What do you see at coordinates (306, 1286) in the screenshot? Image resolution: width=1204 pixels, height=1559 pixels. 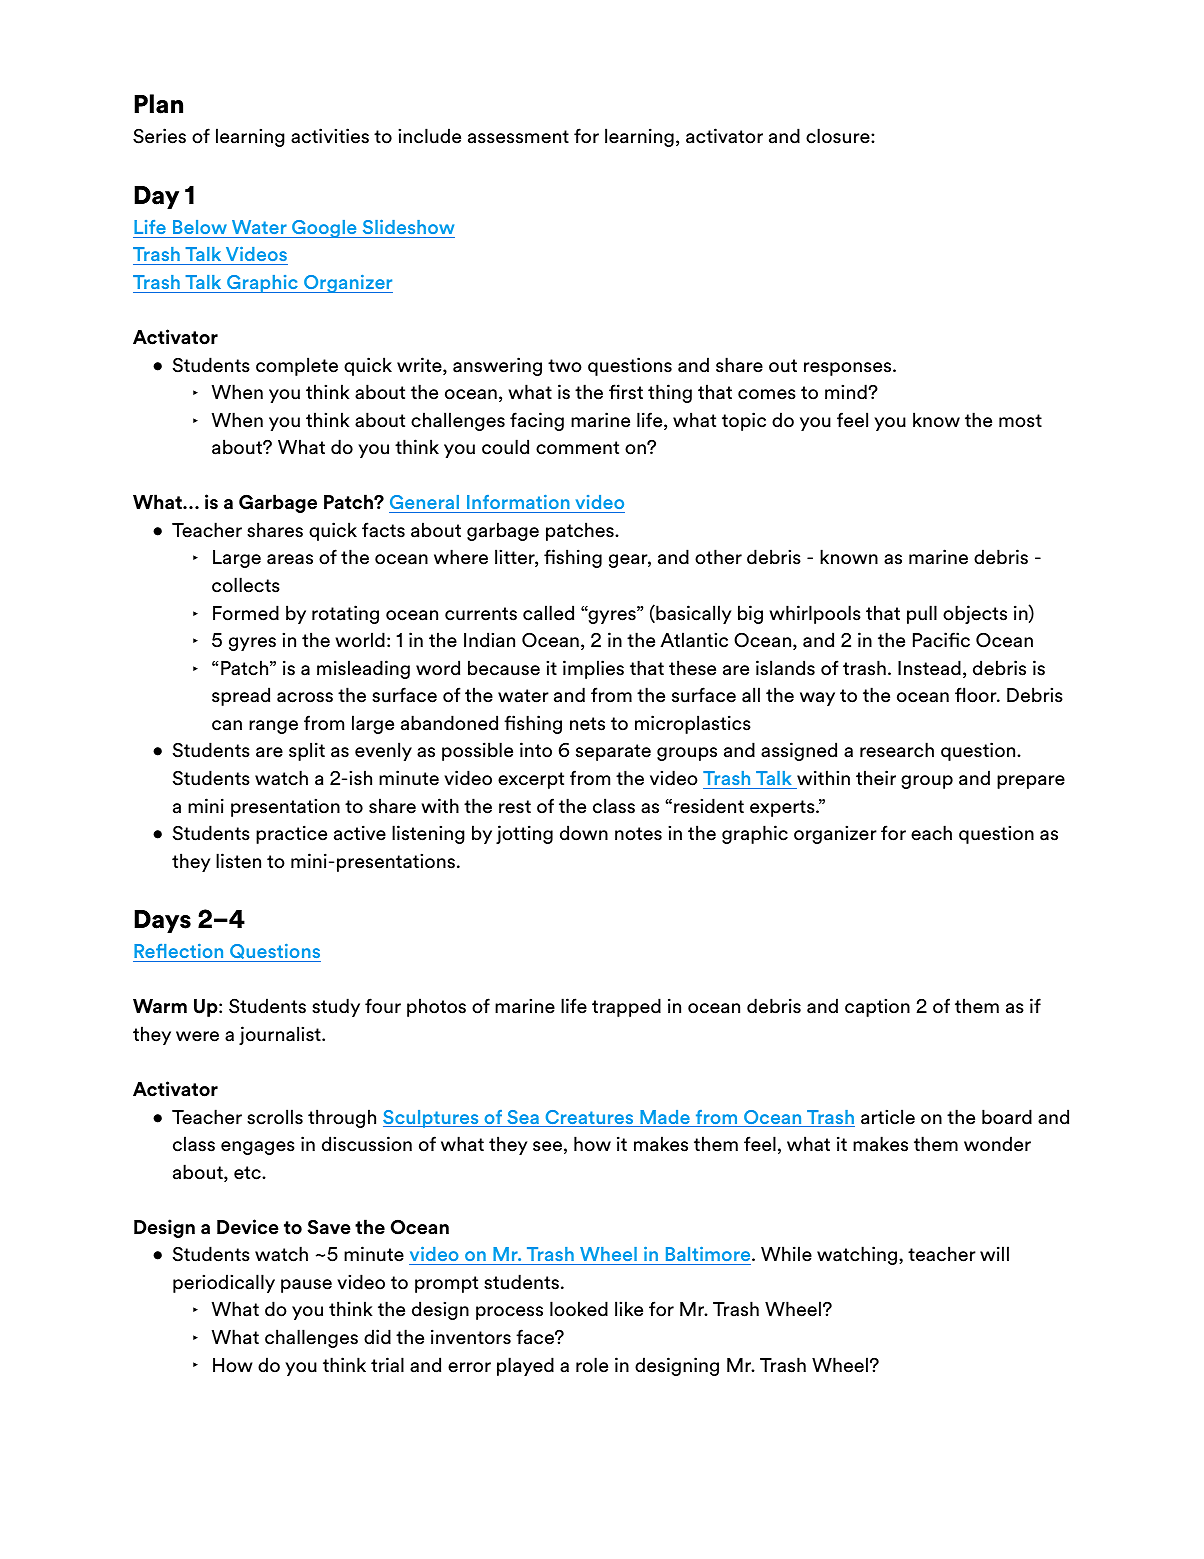 I see `pause` at bounding box center [306, 1286].
